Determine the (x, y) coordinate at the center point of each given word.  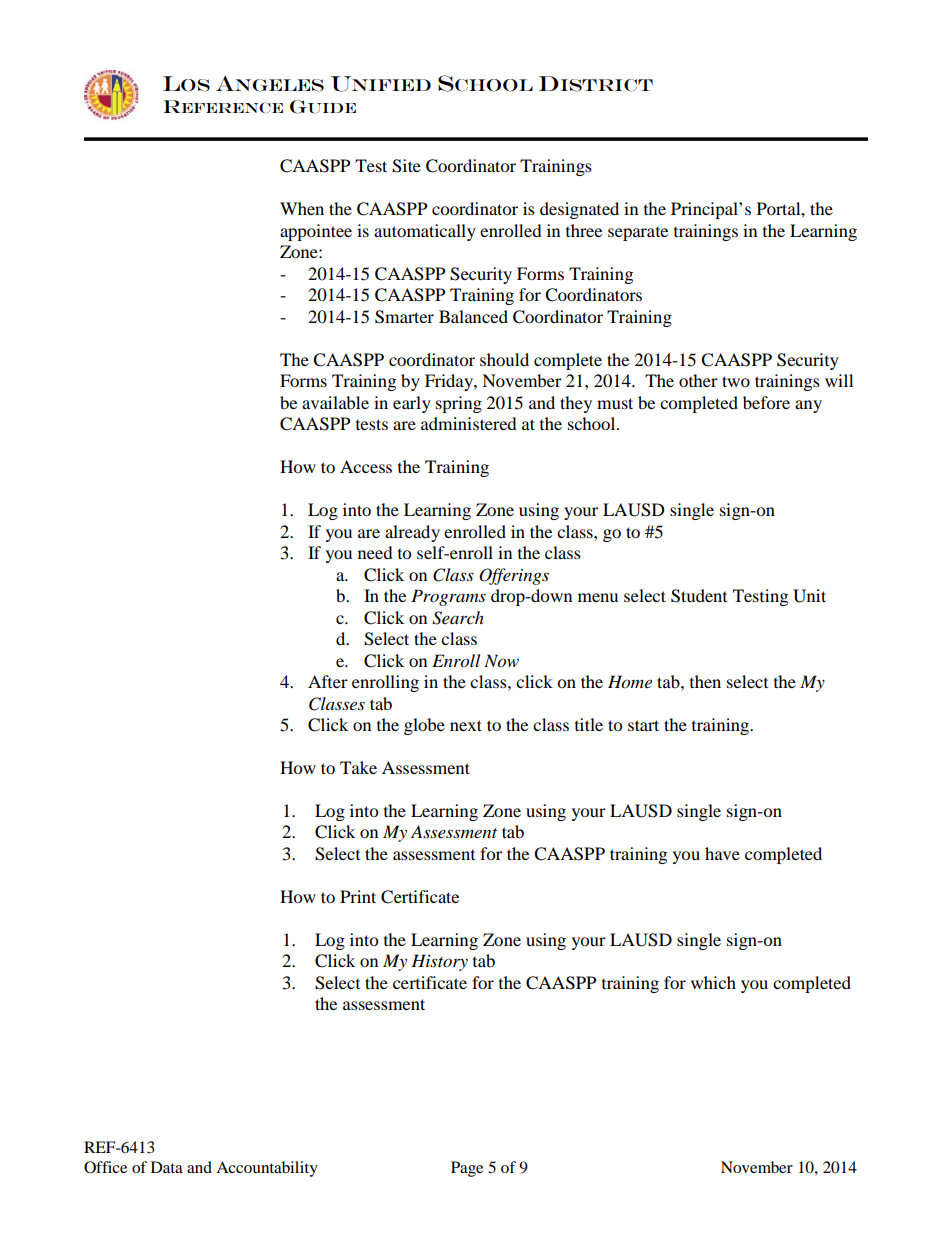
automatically (425, 232)
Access (366, 466)
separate (638, 234)
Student (699, 596)
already (412, 533)
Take (358, 767)
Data (167, 1167)
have (722, 853)
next (466, 725)
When (302, 208)
